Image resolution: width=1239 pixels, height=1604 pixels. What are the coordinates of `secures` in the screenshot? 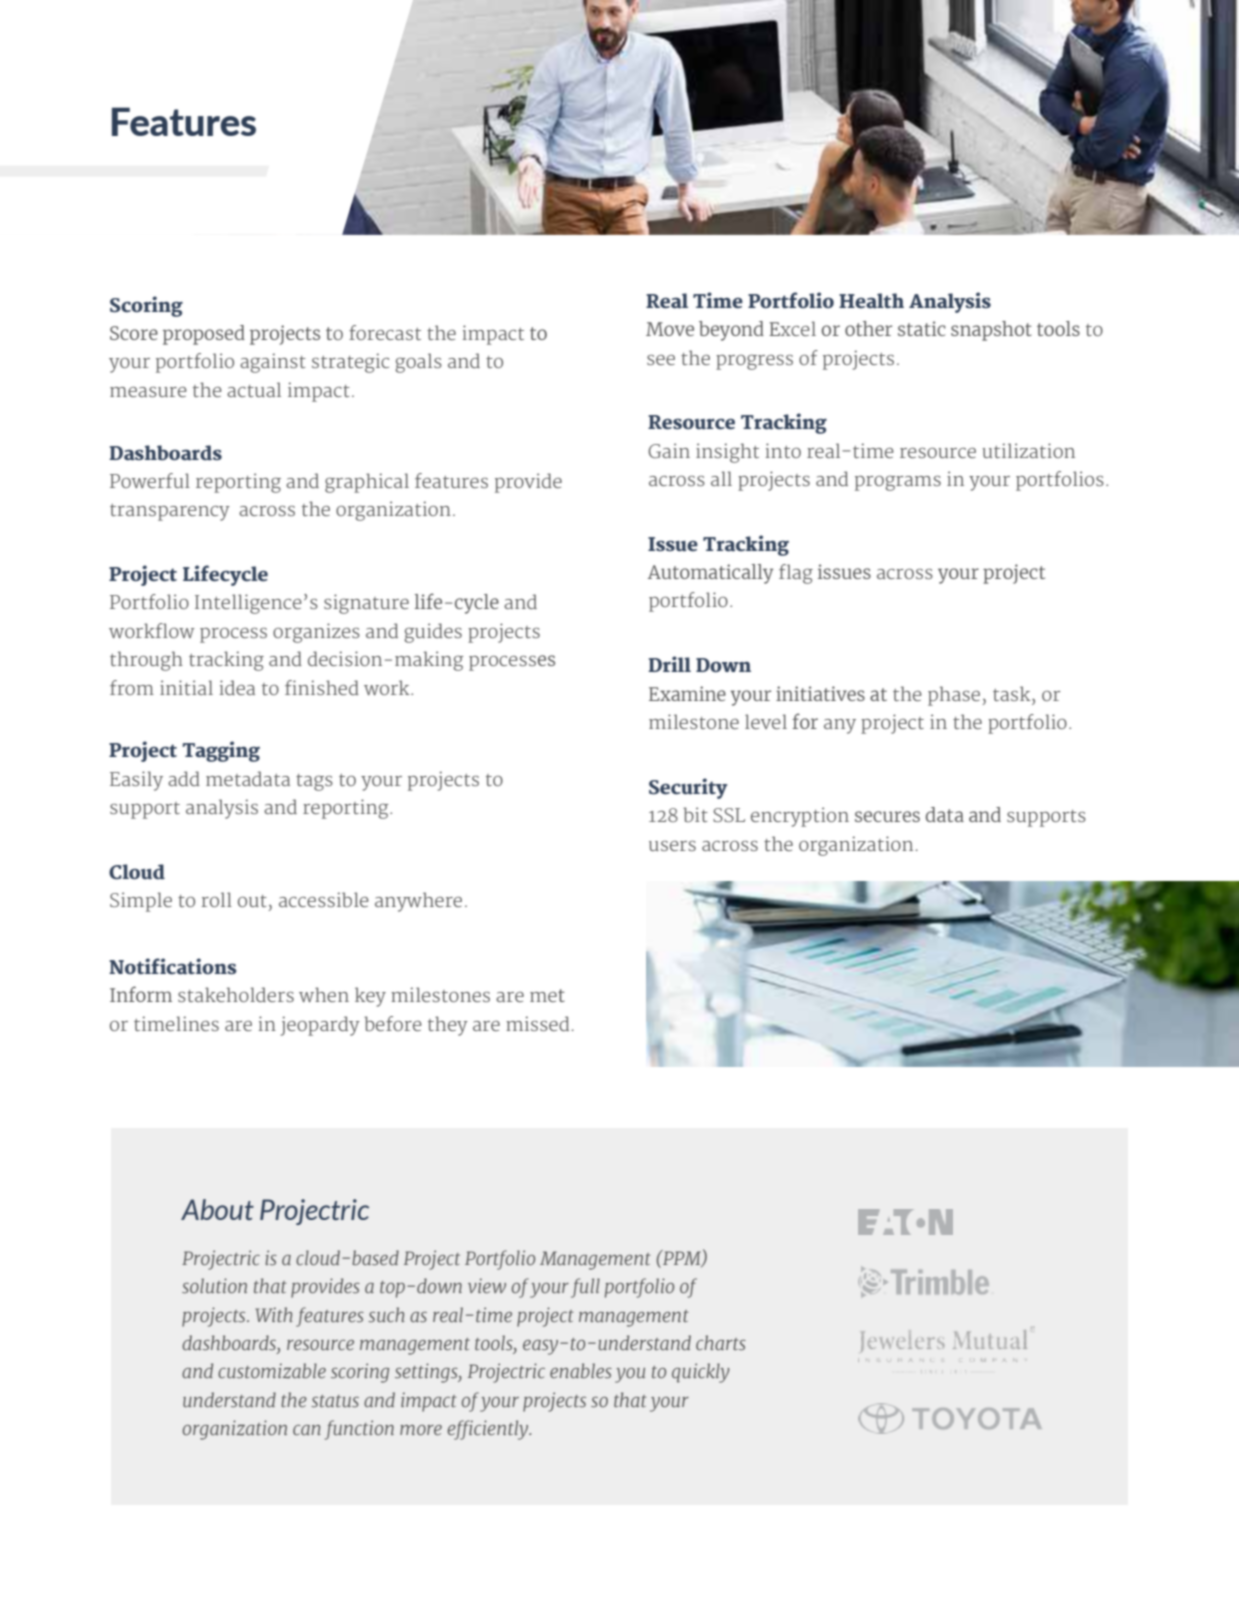 It's located at (887, 816).
